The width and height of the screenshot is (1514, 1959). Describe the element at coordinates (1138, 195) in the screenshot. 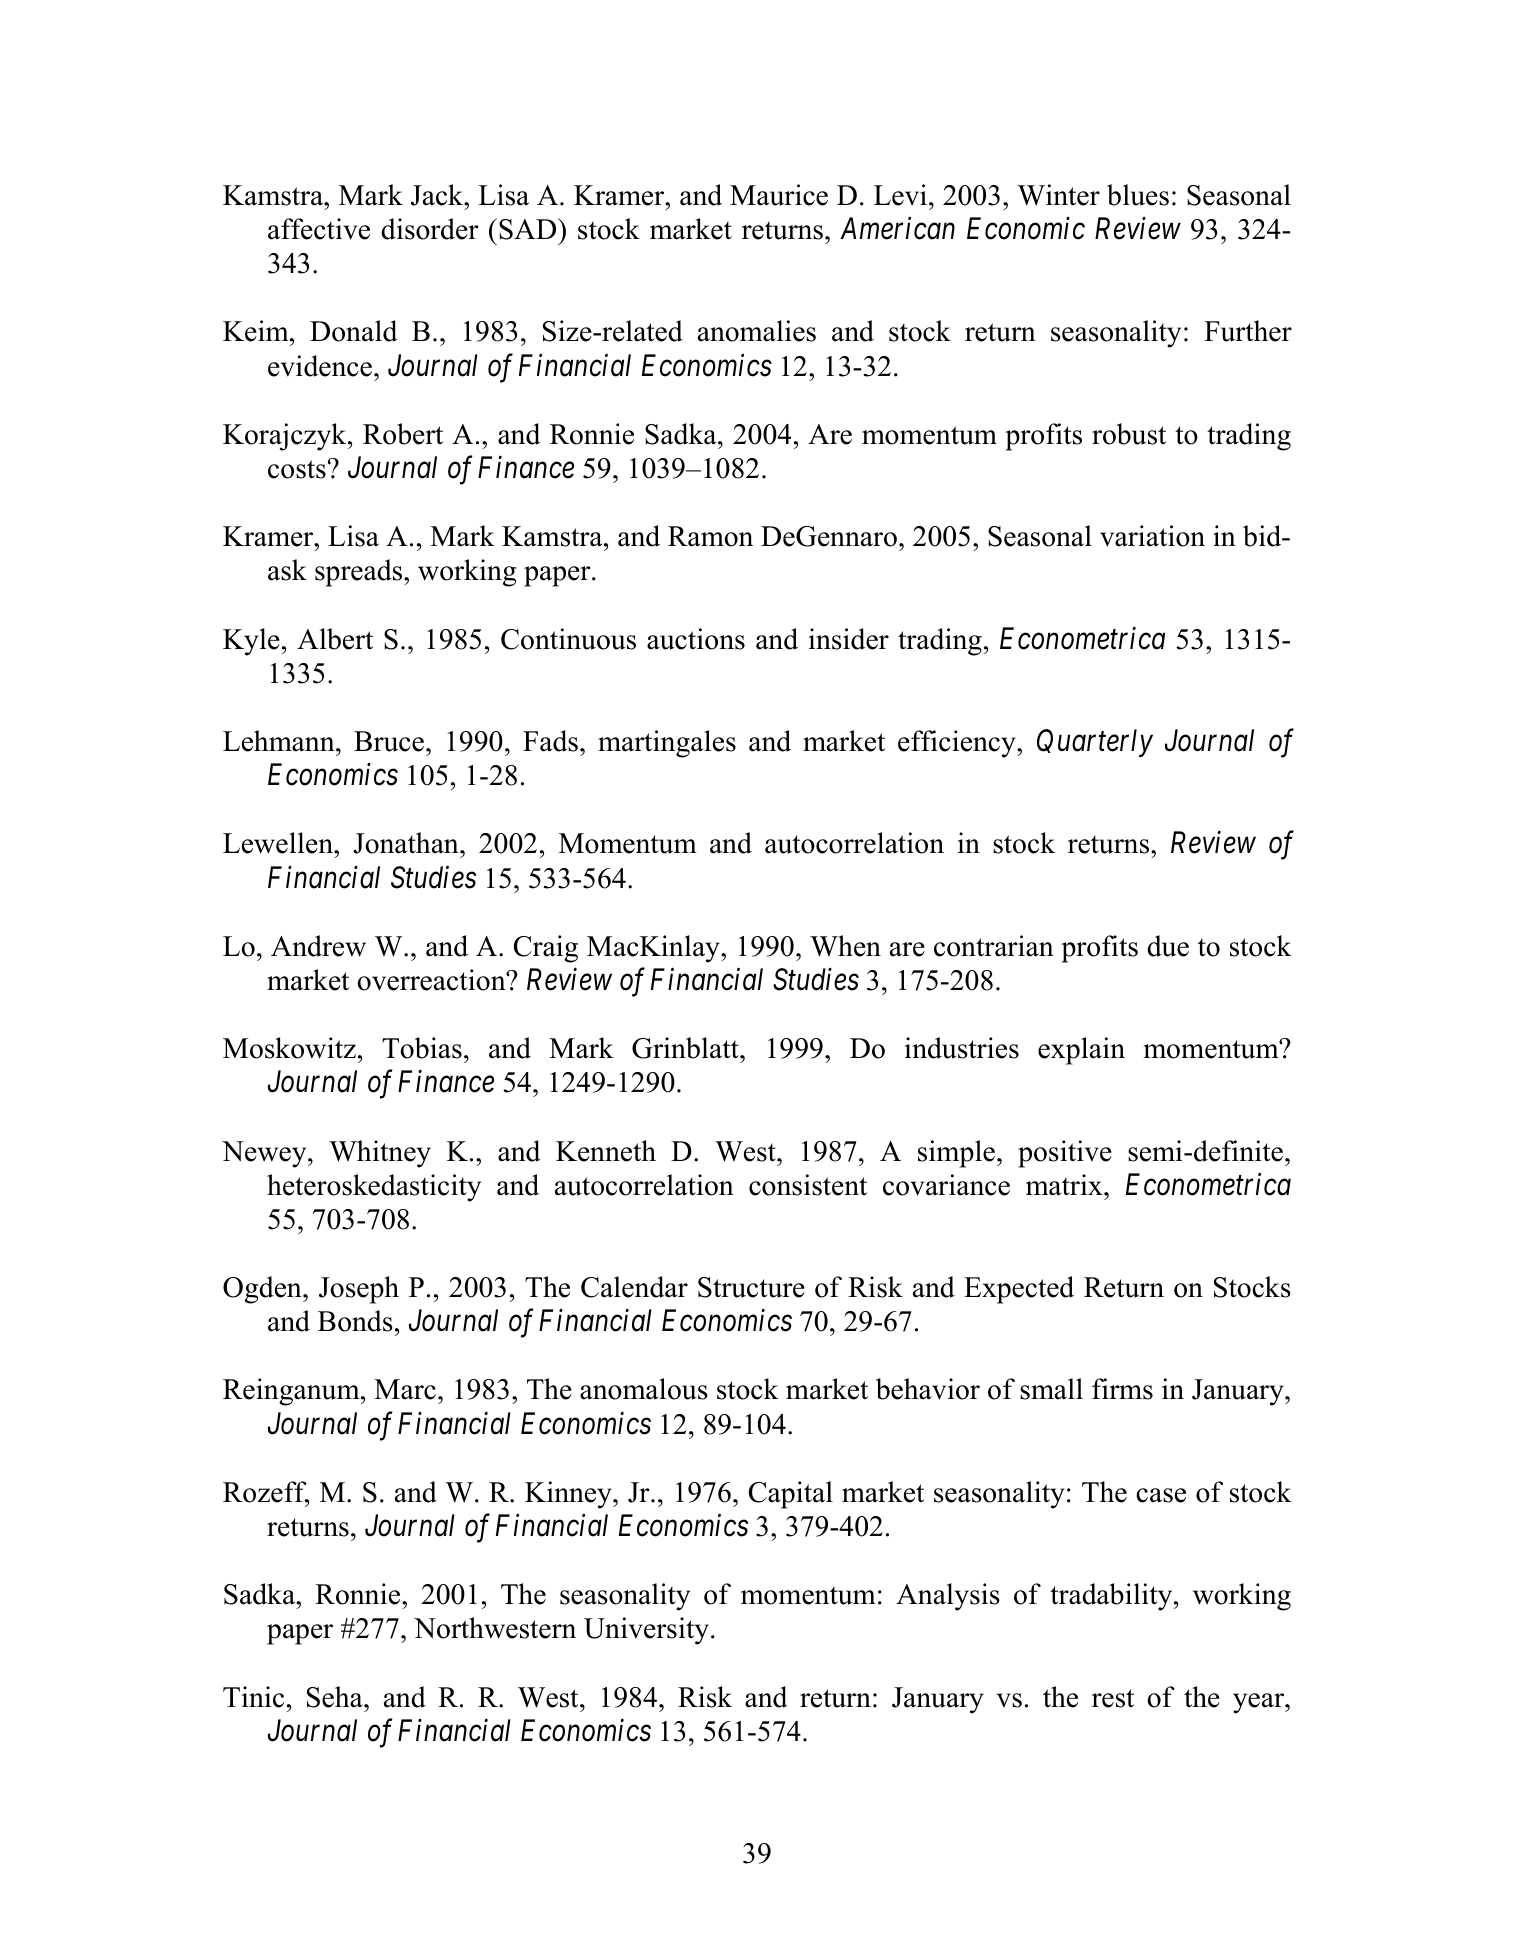

I see `blues` at that location.
